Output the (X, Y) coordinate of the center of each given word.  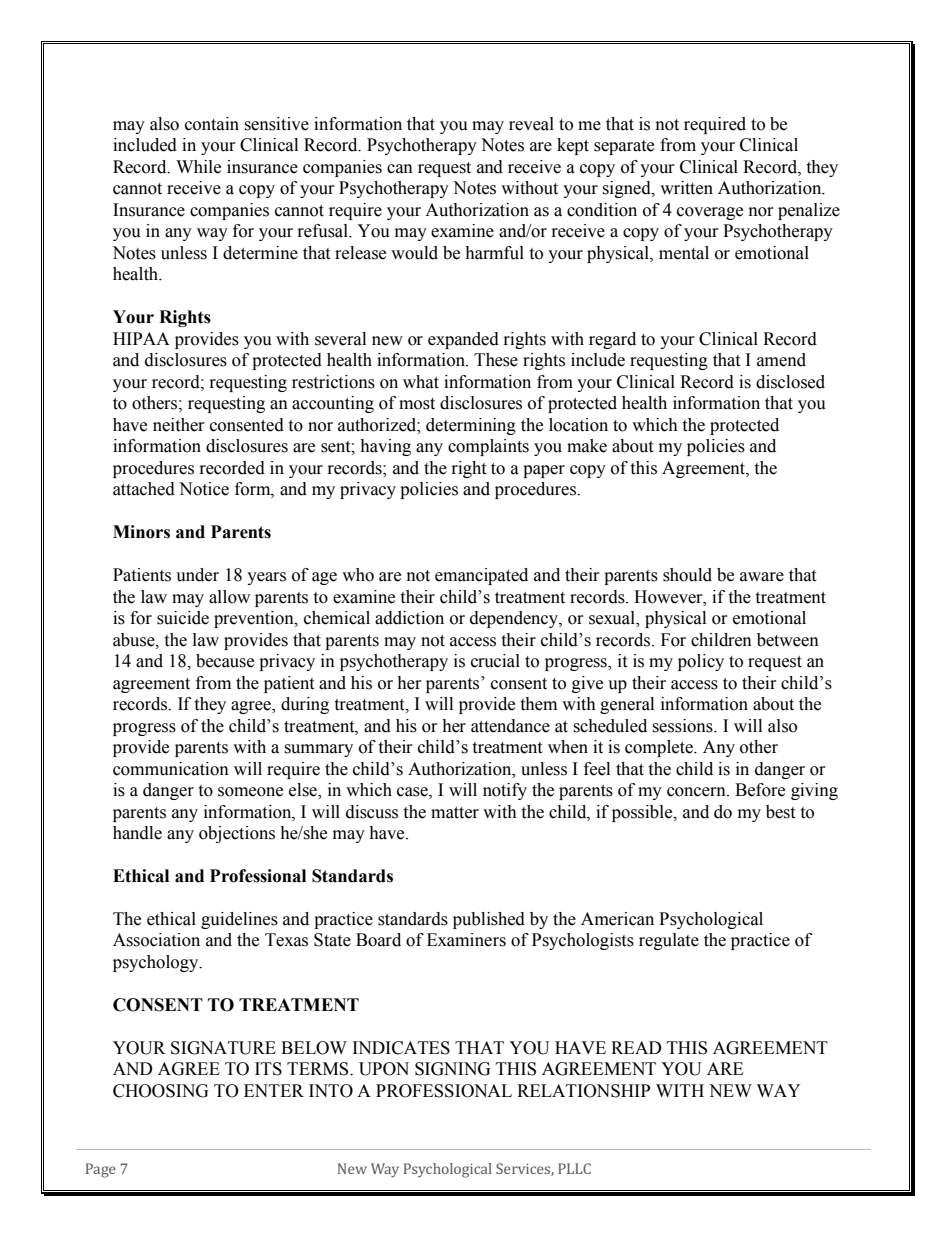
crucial (495, 661)
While (198, 167)
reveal (531, 124)
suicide (183, 618)
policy (701, 662)
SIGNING (453, 1069)
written (686, 188)
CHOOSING (161, 1091)
